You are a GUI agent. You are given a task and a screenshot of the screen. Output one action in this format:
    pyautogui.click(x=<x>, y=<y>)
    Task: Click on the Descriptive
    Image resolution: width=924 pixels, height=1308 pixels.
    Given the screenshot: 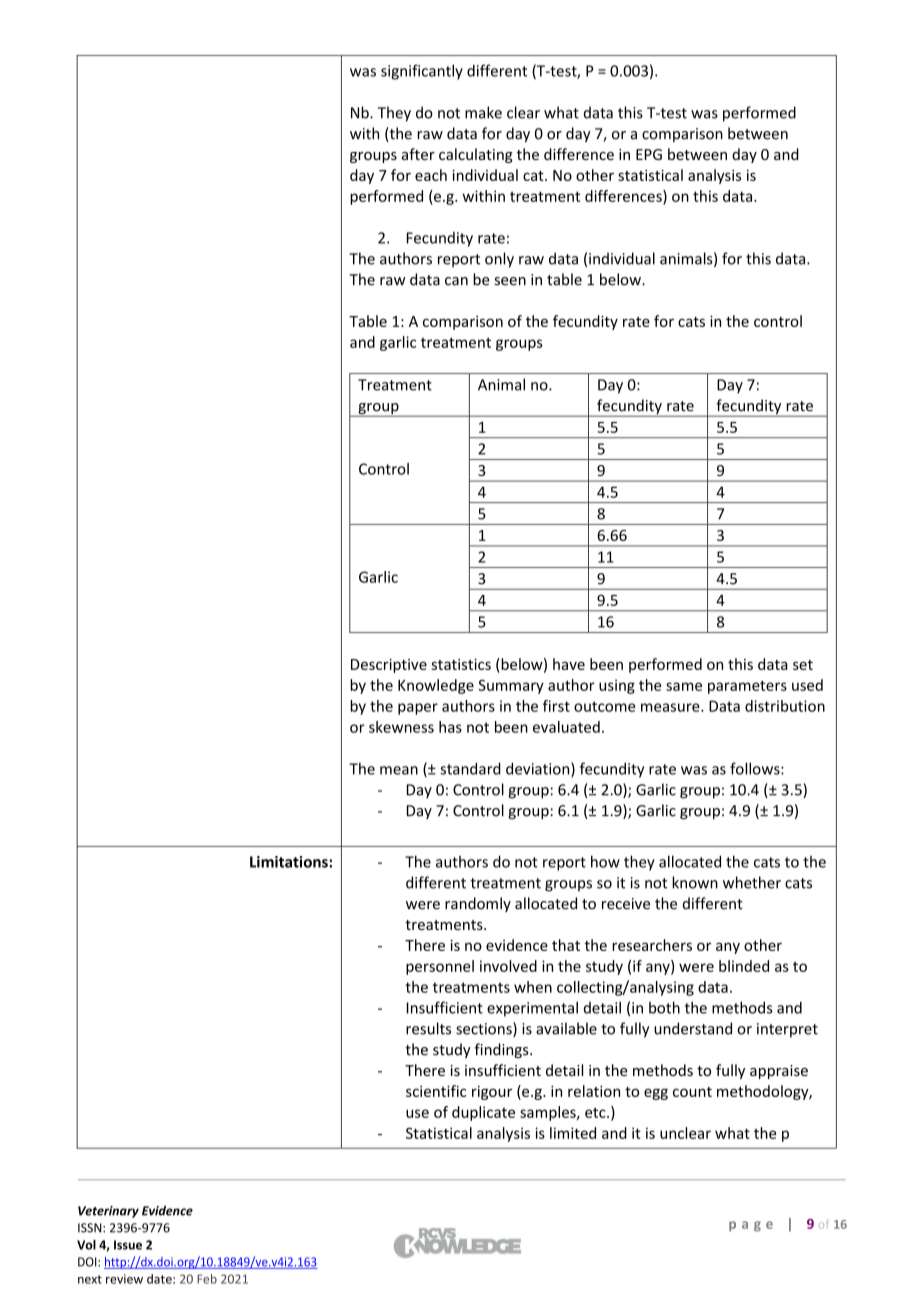 What is the action you would take?
    pyautogui.click(x=389, y=665)
